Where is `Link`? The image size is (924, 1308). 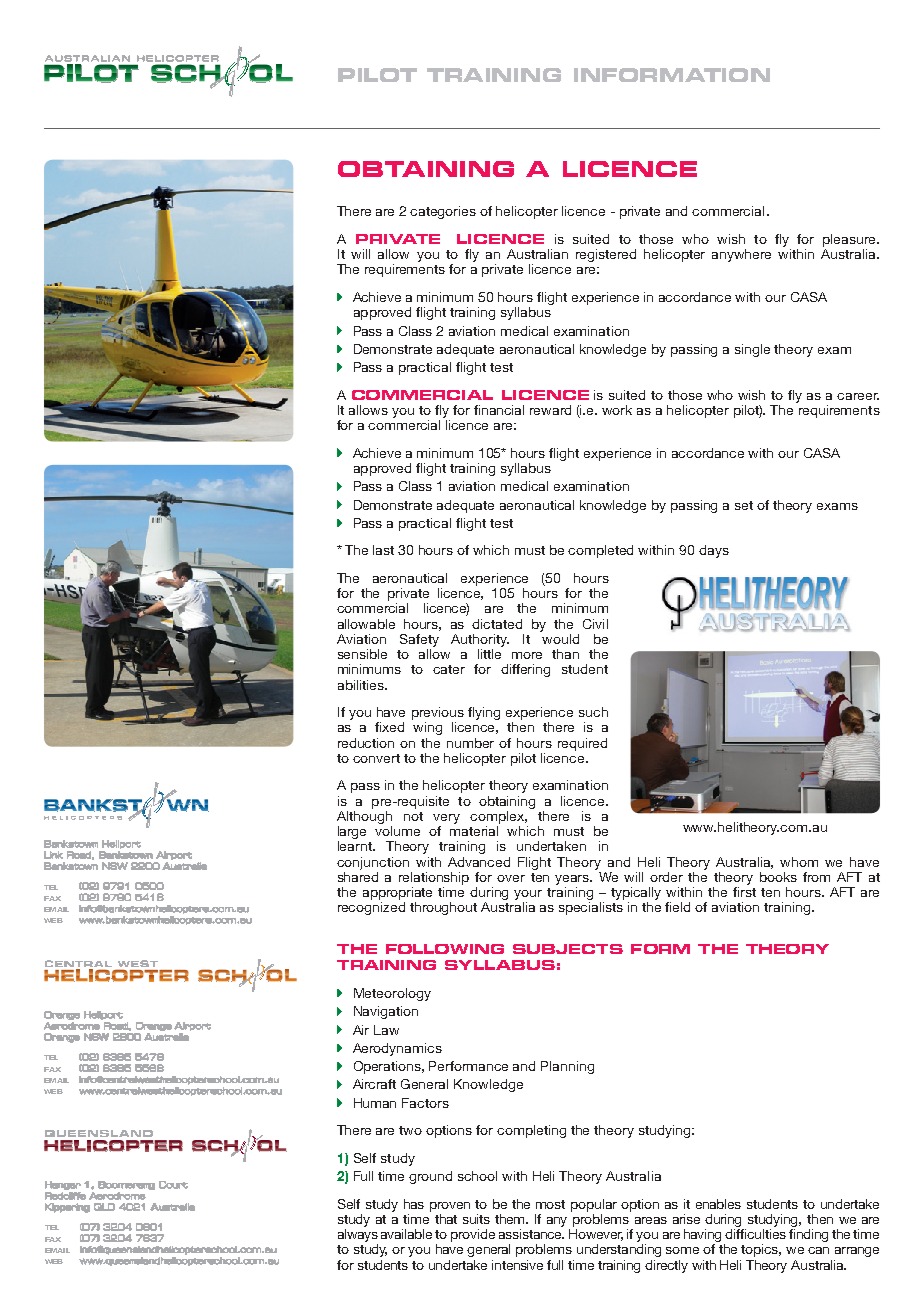 Link is located at coordinates (53, 855).
